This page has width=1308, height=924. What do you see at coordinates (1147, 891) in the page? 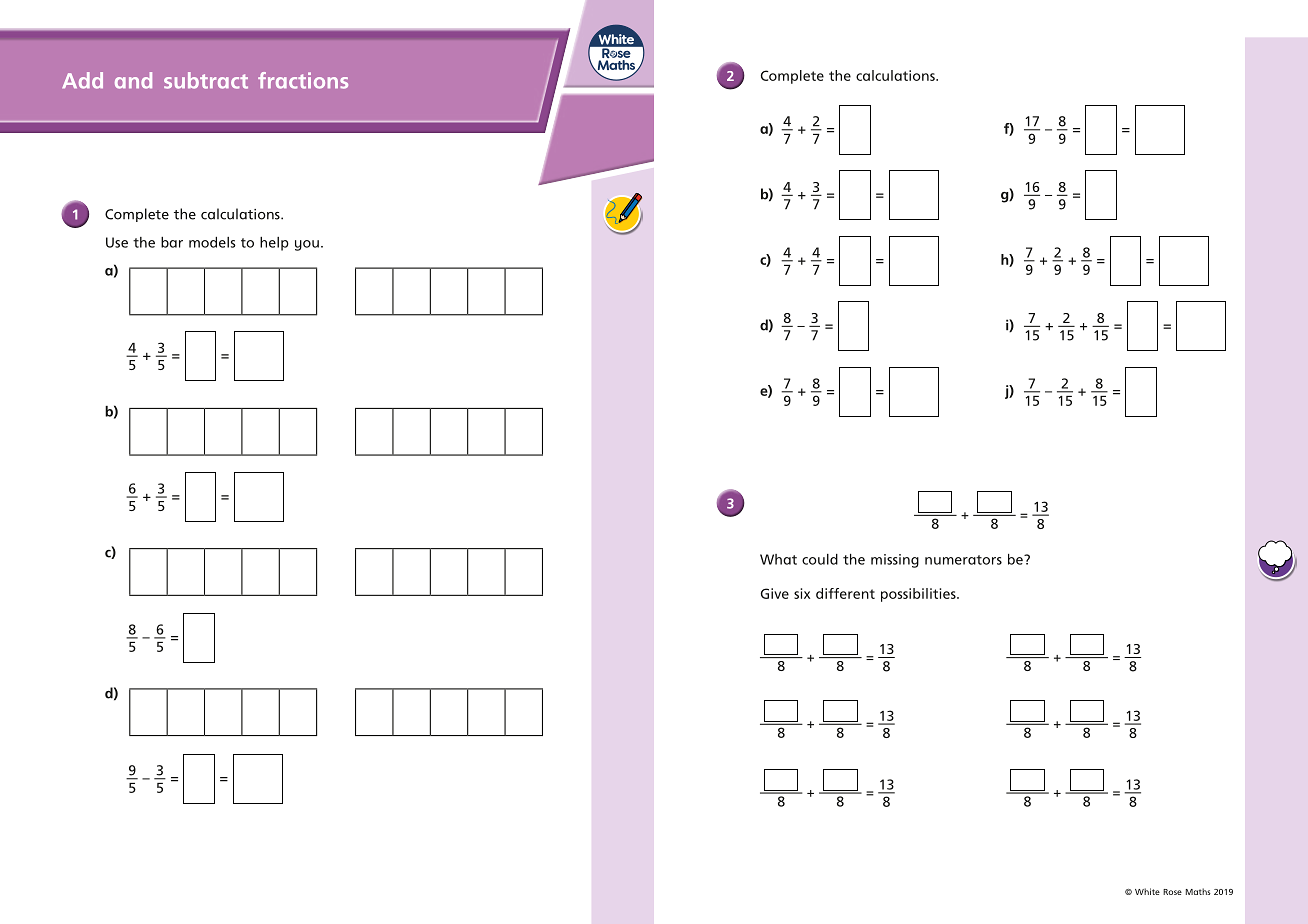
I see `White` at bounding box center [1147, 891].
